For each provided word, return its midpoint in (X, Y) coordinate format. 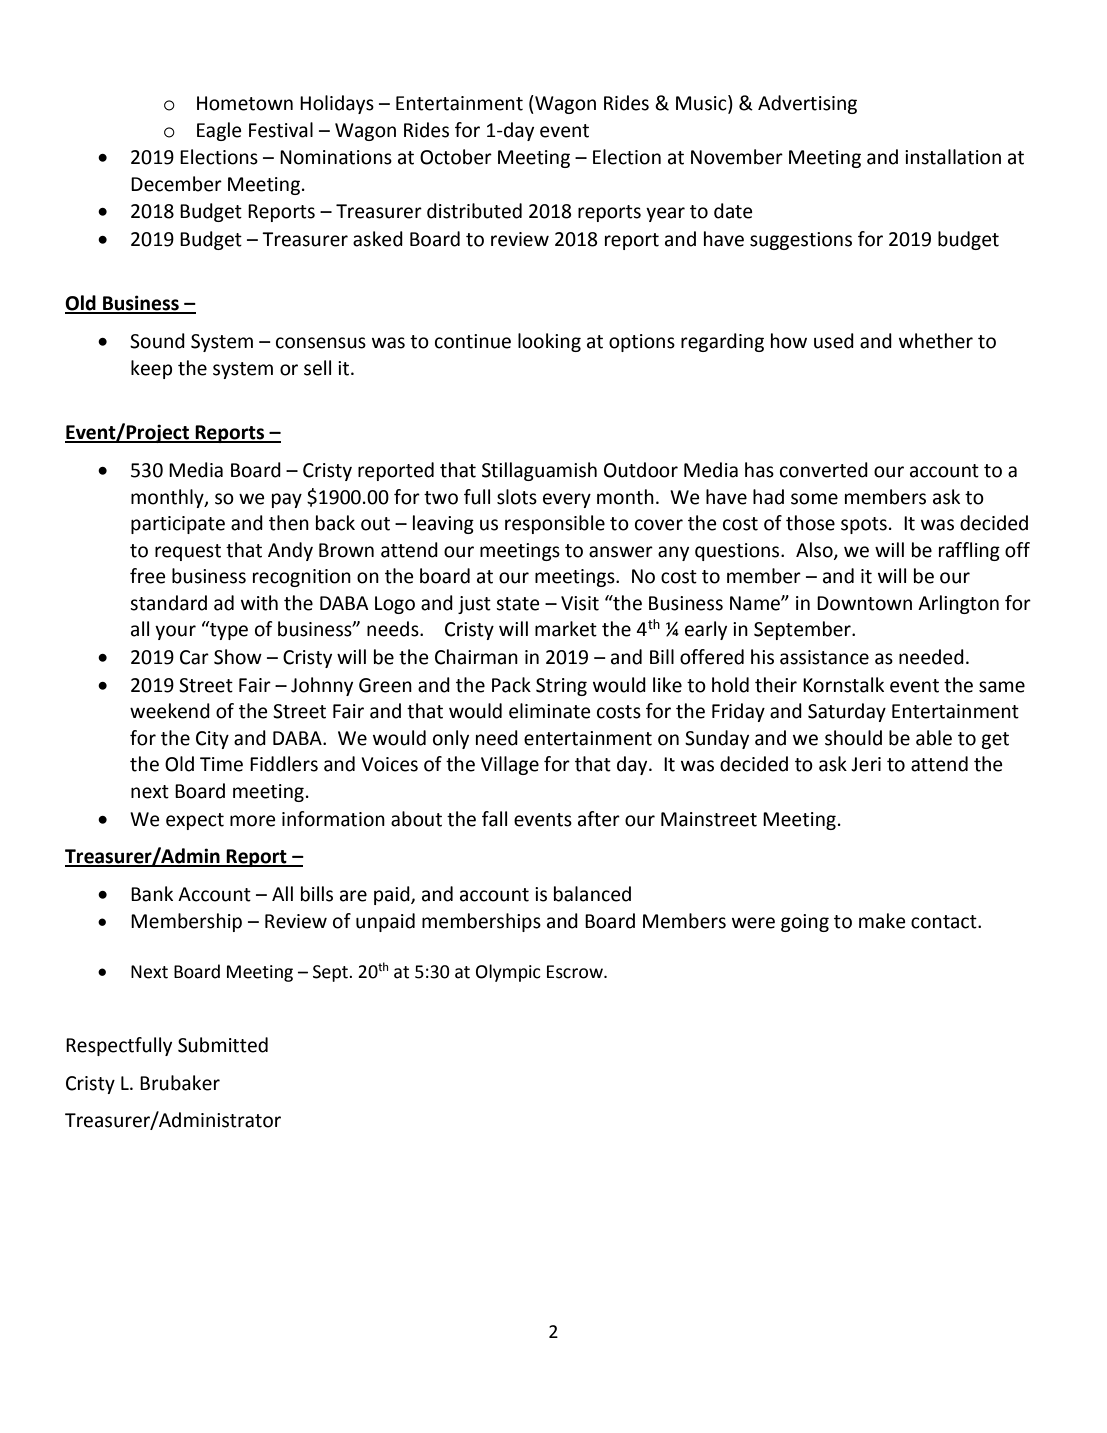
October (456, 157)
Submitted (223, 1045)
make (882, 921)
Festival (281, 130)
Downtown (864, 603)
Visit (580, 603)
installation (953, 157)
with (259, 603)
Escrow (576, 972)
